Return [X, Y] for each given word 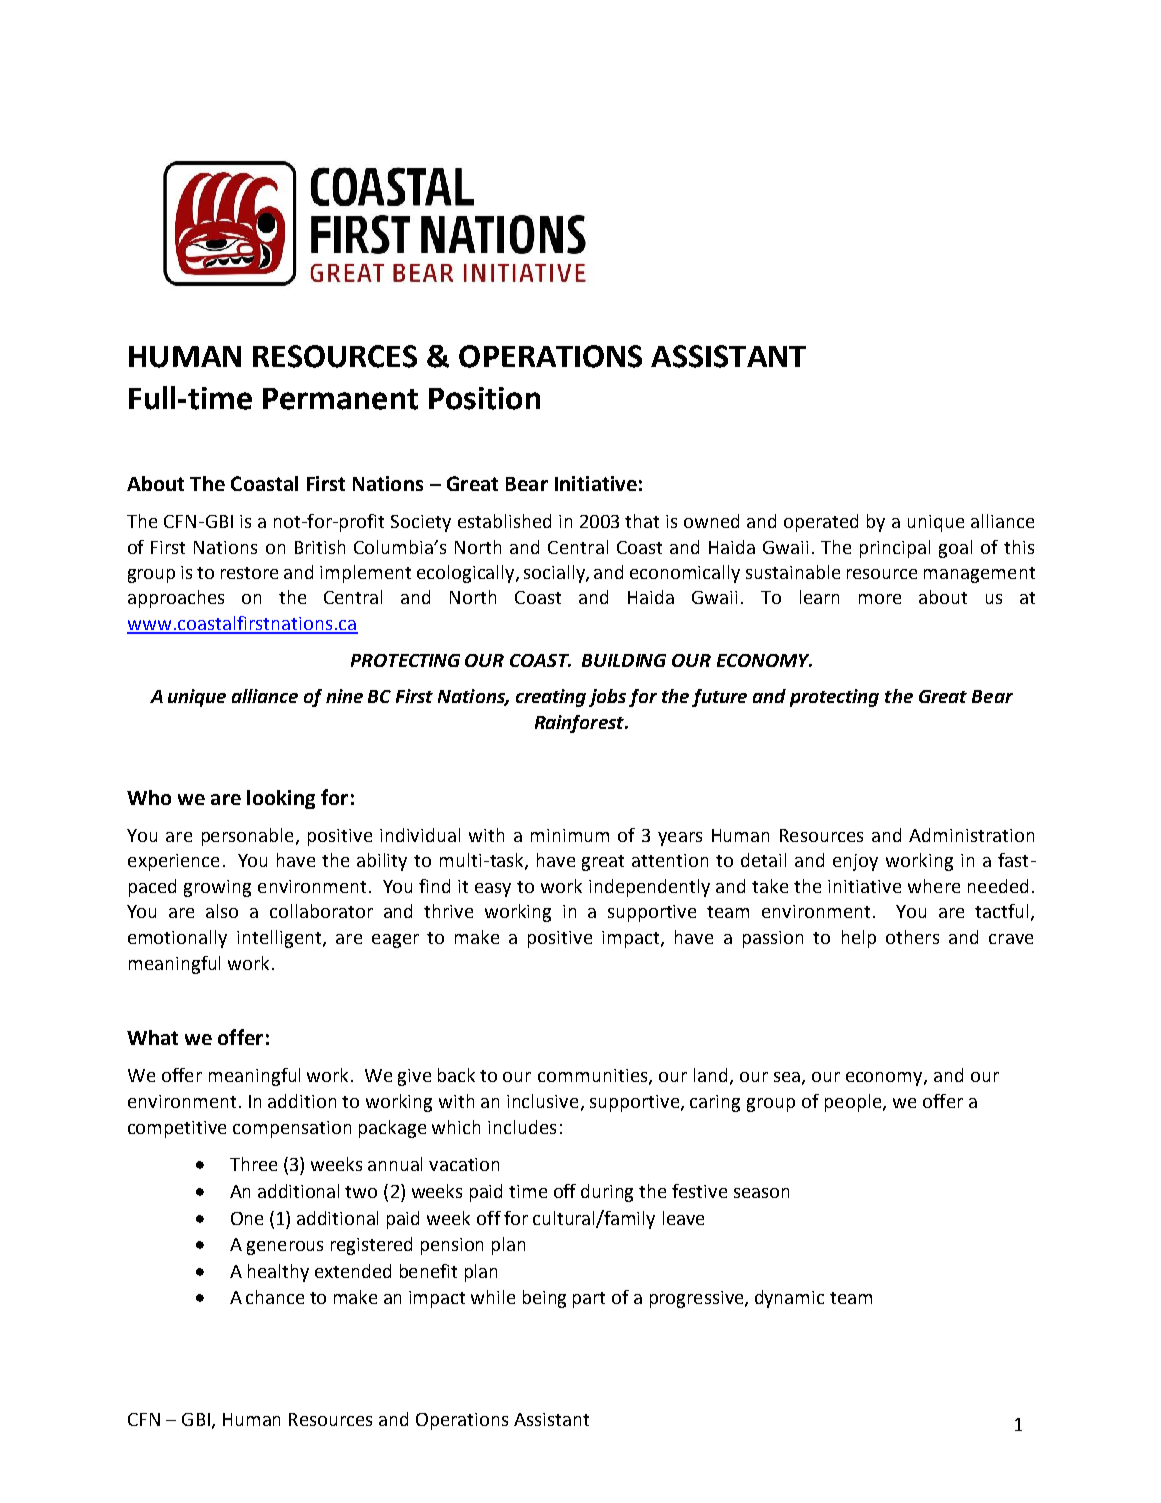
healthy [278, 1273]
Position [484, 398]
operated [821, 523]
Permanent [340, 399]
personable [247, 837]
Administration [971, 835]
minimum [570, 835]
